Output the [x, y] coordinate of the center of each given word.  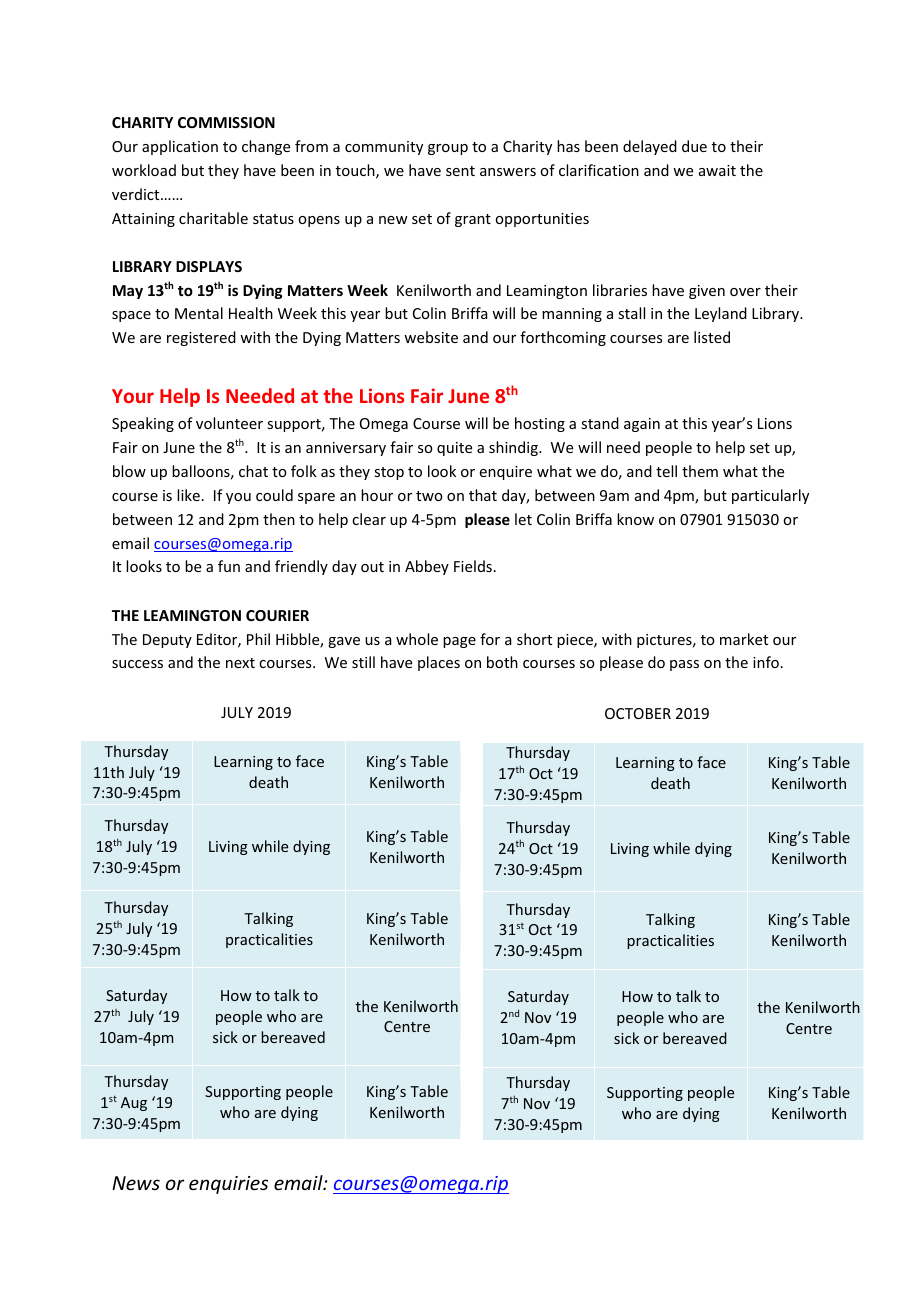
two [429, 496]
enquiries [228, 1185]
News [136, 1183]
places [439, 663]
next [240, 663]
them [700, 471]
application [180, 147]
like [188, 495]
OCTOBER [638, 713]
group [448, 149]
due [694, 146]
